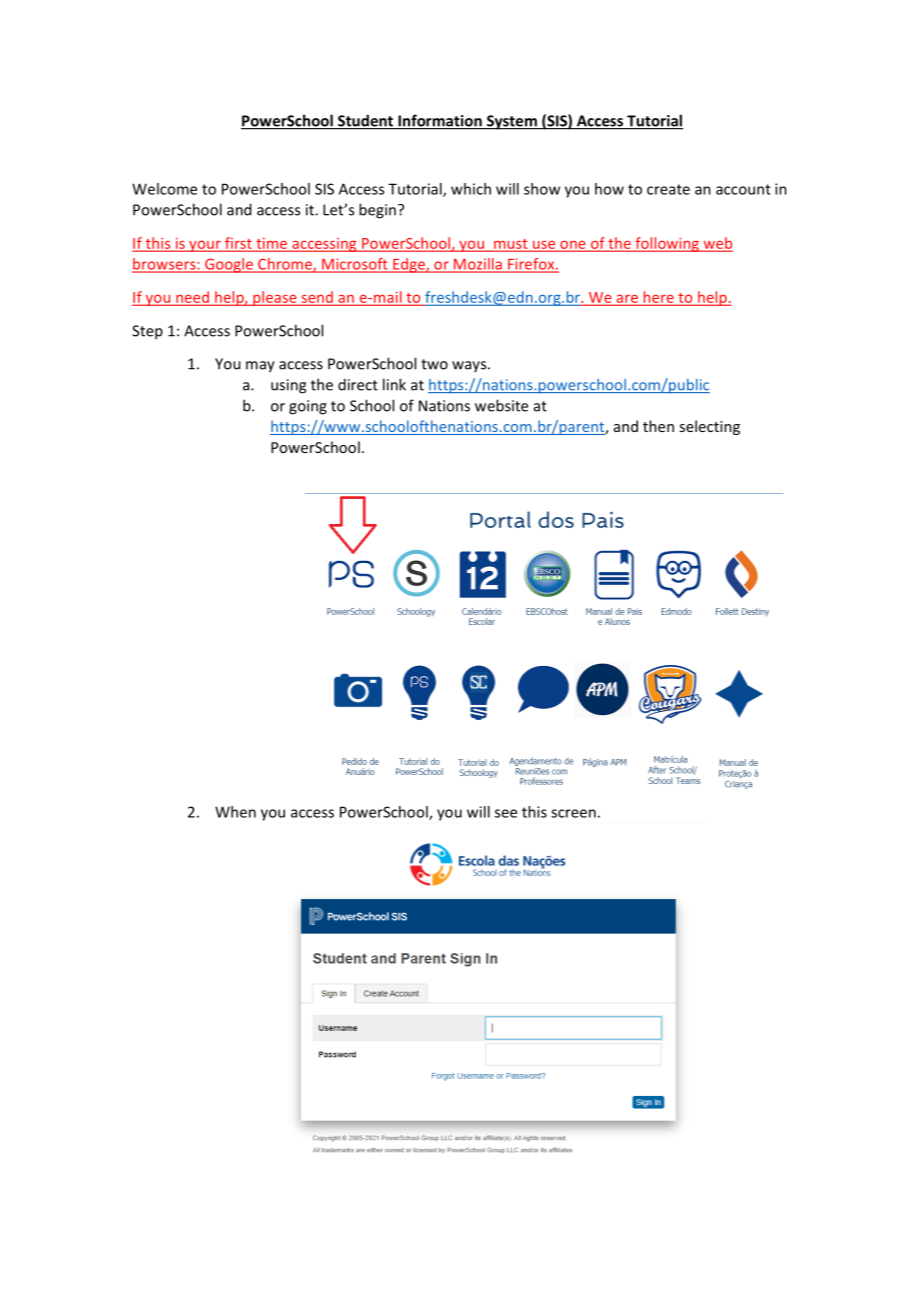 Image resolution: width=924 pixels, height=1308 pixels. I want to click on website, so click(501, 405).
